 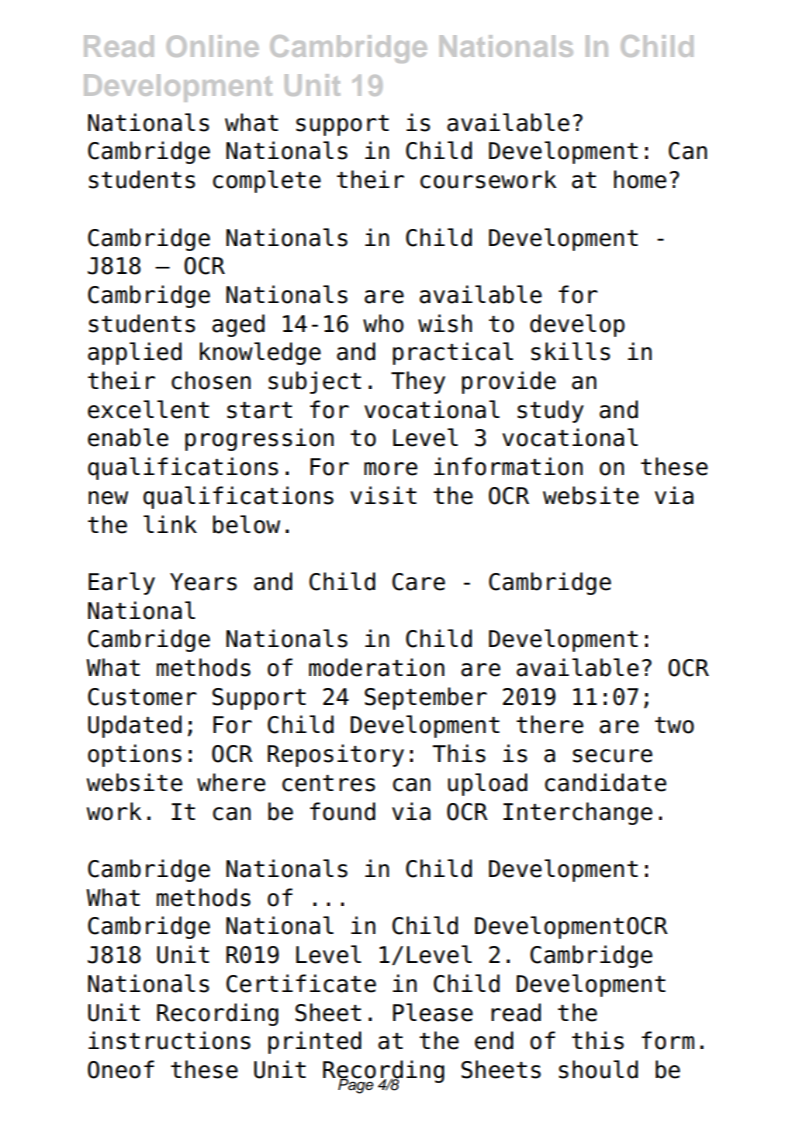 I want to click on who, so click(x=383, y=323).
